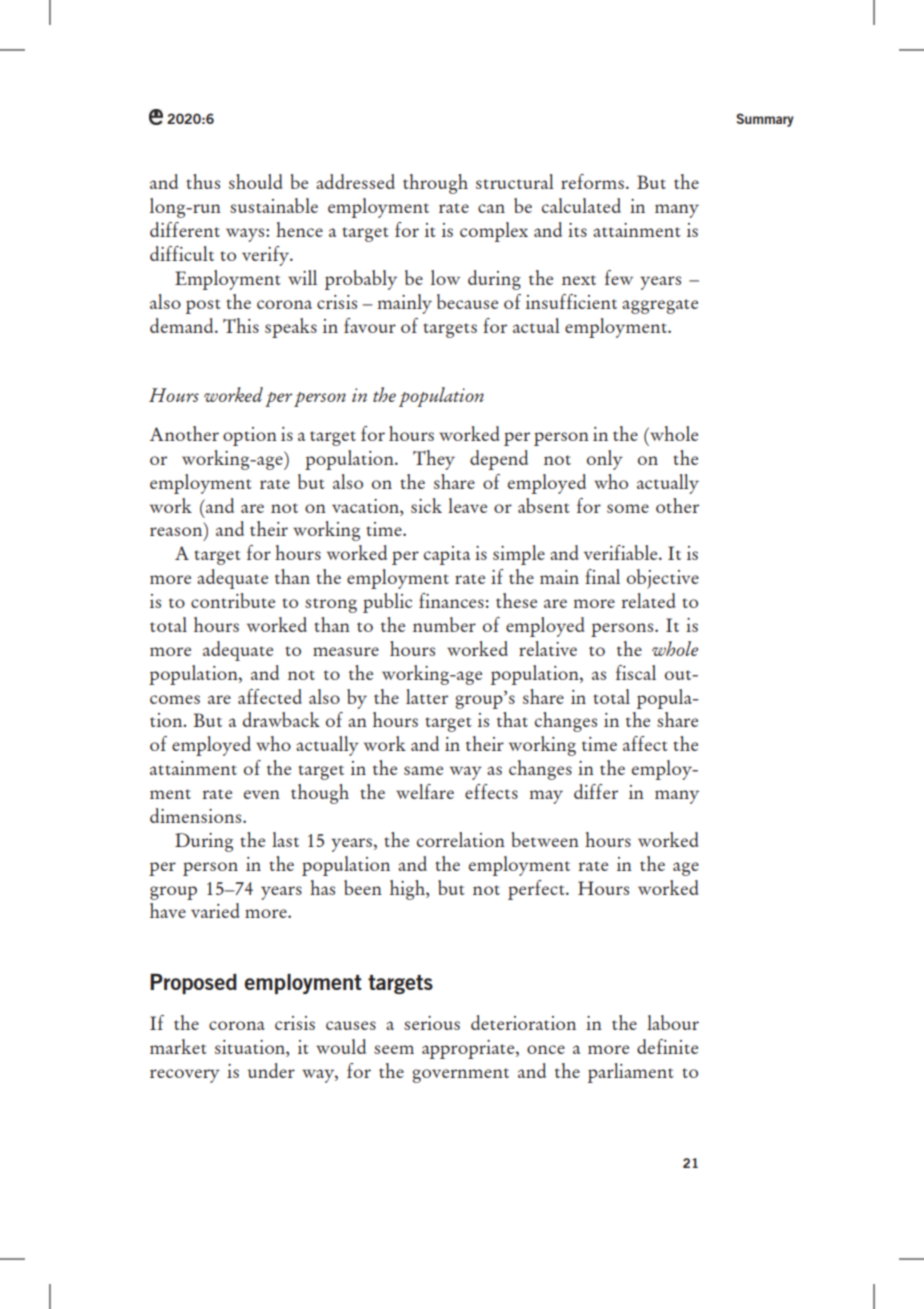  Describe the element at coordinates (660, 306) in the document. I see `aggregate` at that location.
